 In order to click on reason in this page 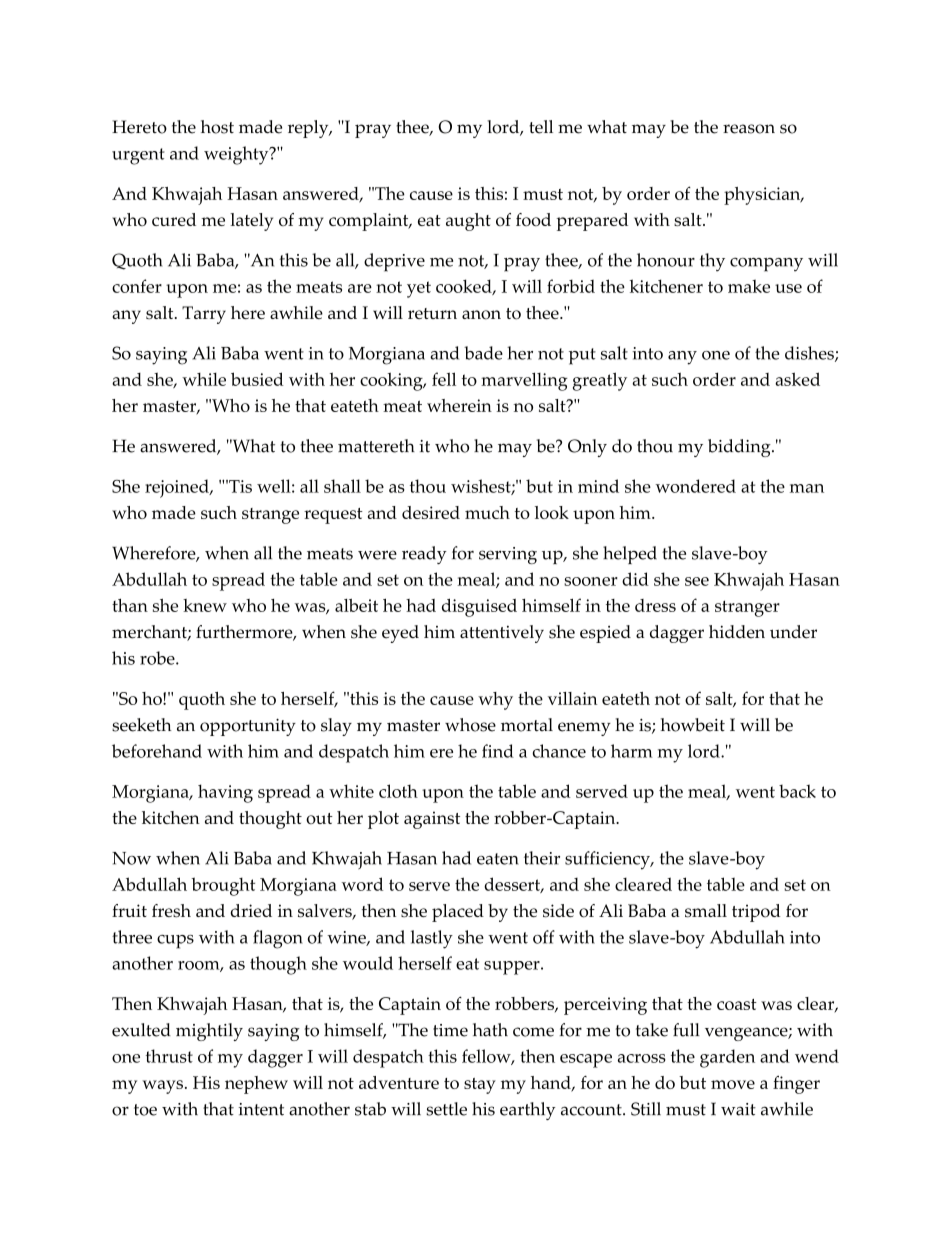, I will do `click(749, 129)`.
